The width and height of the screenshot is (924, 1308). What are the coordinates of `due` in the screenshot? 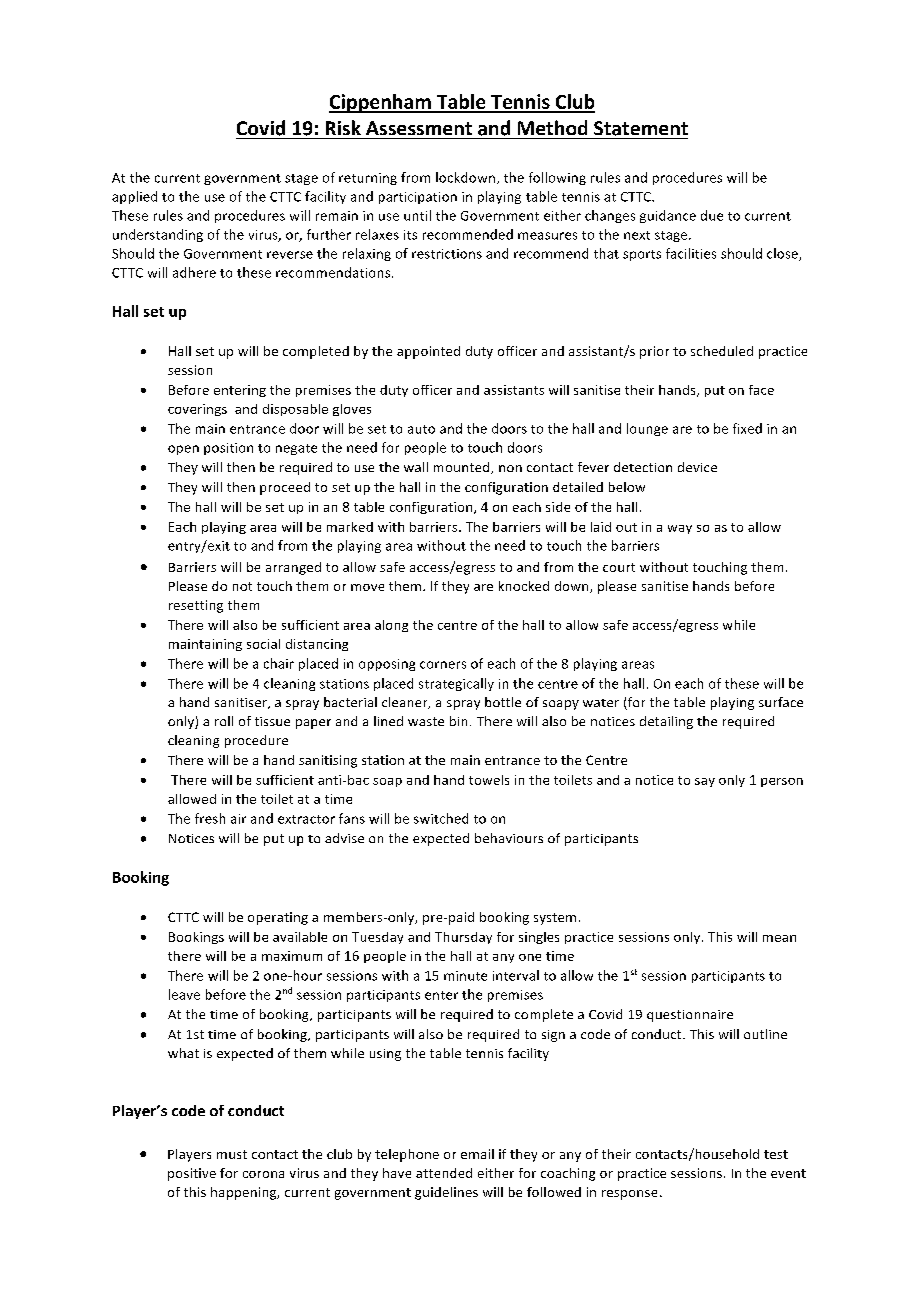 It's located at (712, 215).
